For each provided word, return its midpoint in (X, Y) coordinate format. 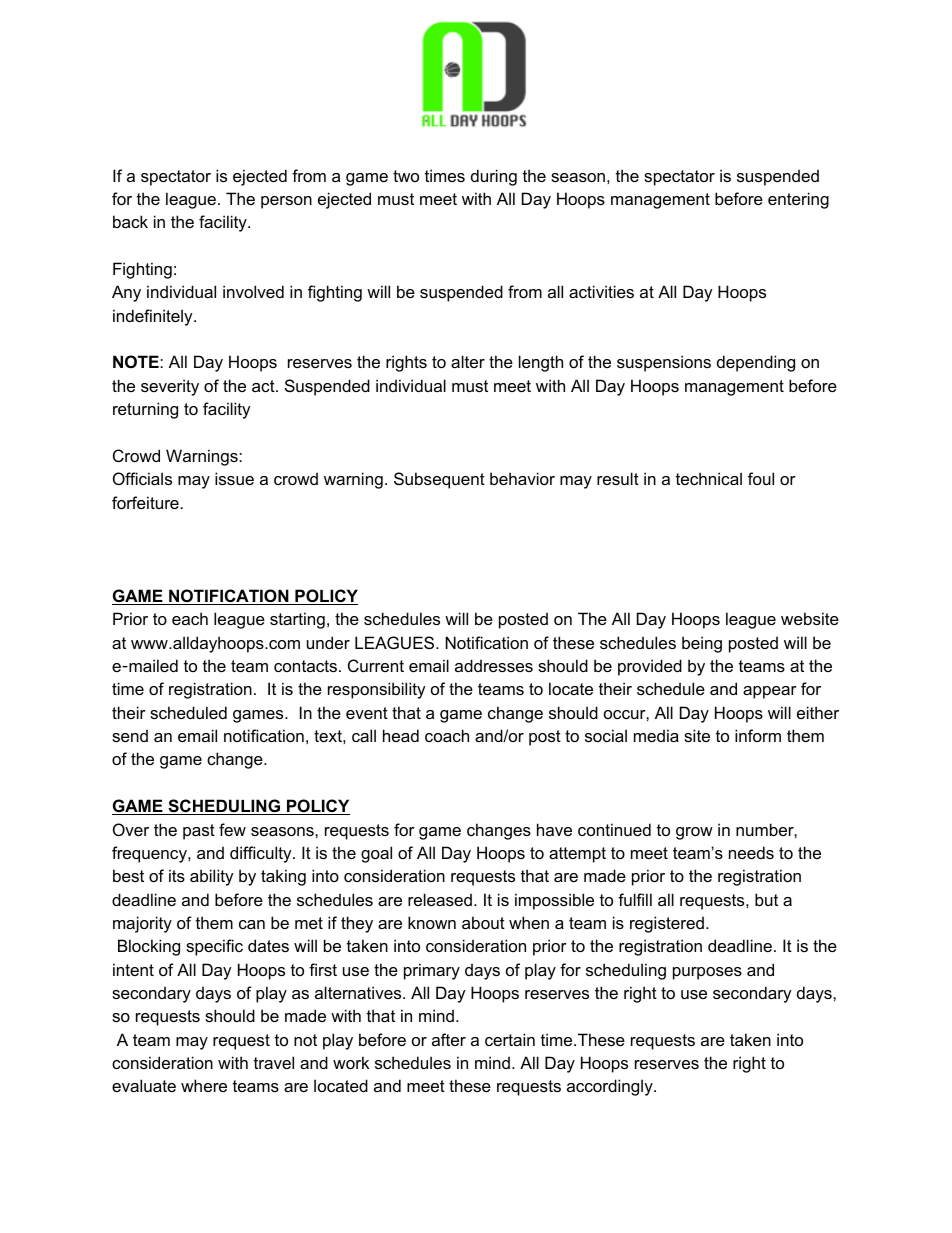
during (494, 177)
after (449, 1039)
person (286, 202)
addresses (494, 665)
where (204, 1085)
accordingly (611, 1087)
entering (798, 200)
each (190, 618)
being (702, 644)
